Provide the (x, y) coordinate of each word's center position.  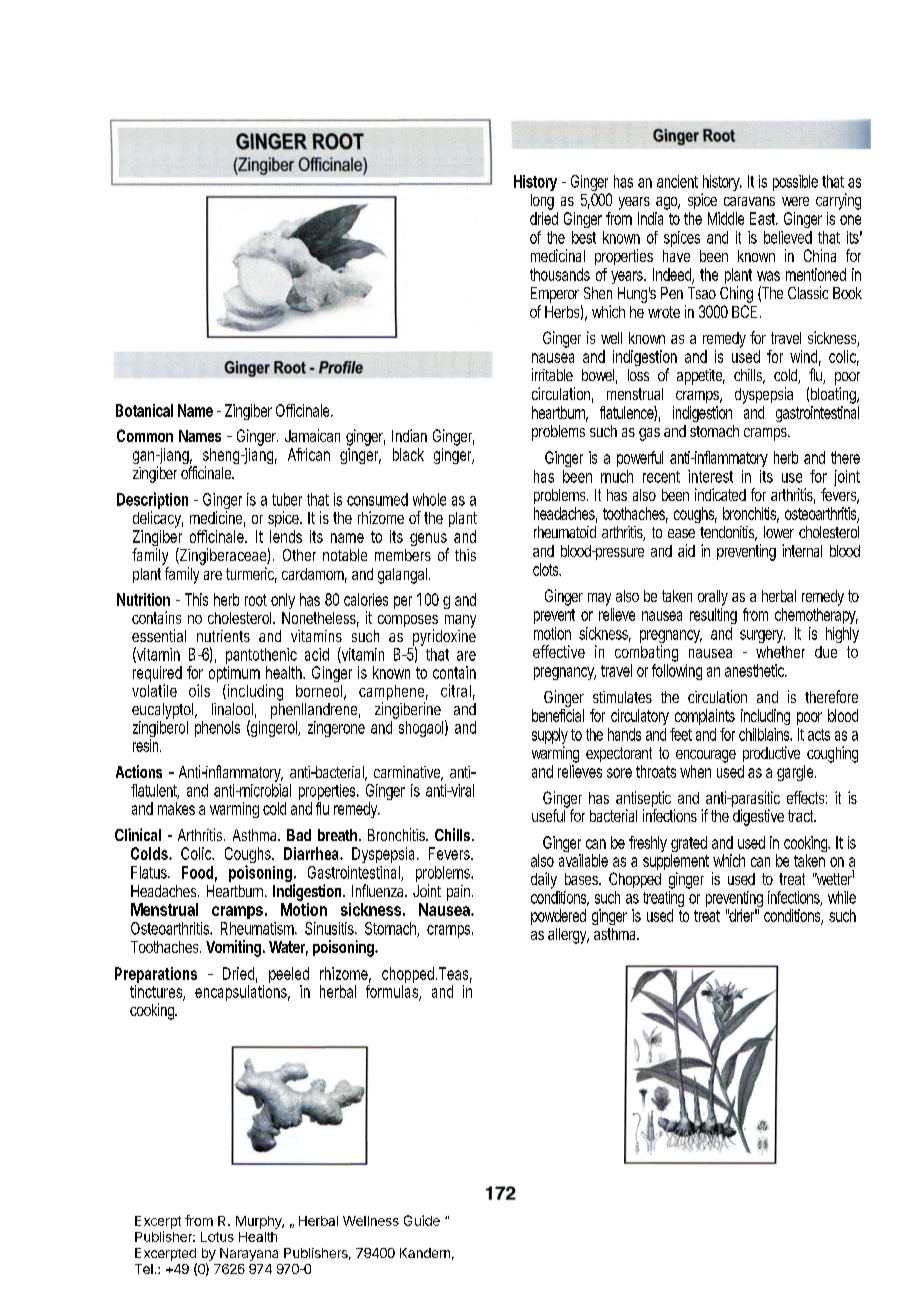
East (763, 218)
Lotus (217, 1237)
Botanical (144, 410)
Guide (422, 1220)
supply (550, 737)
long (542, 202)
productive (771, 754)
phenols (217, 729)
